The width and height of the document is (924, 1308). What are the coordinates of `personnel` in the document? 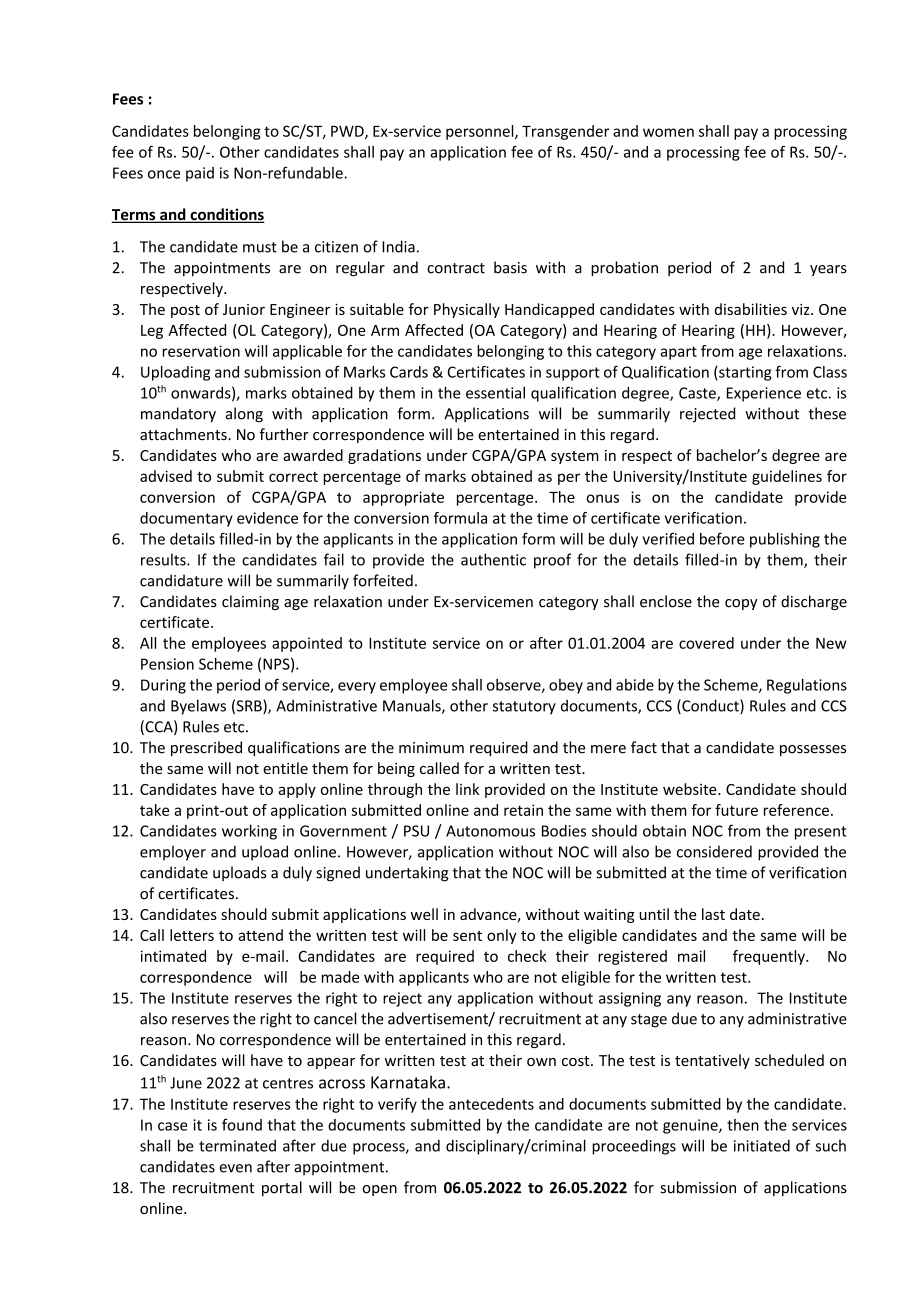 It's located at (481, 132).
